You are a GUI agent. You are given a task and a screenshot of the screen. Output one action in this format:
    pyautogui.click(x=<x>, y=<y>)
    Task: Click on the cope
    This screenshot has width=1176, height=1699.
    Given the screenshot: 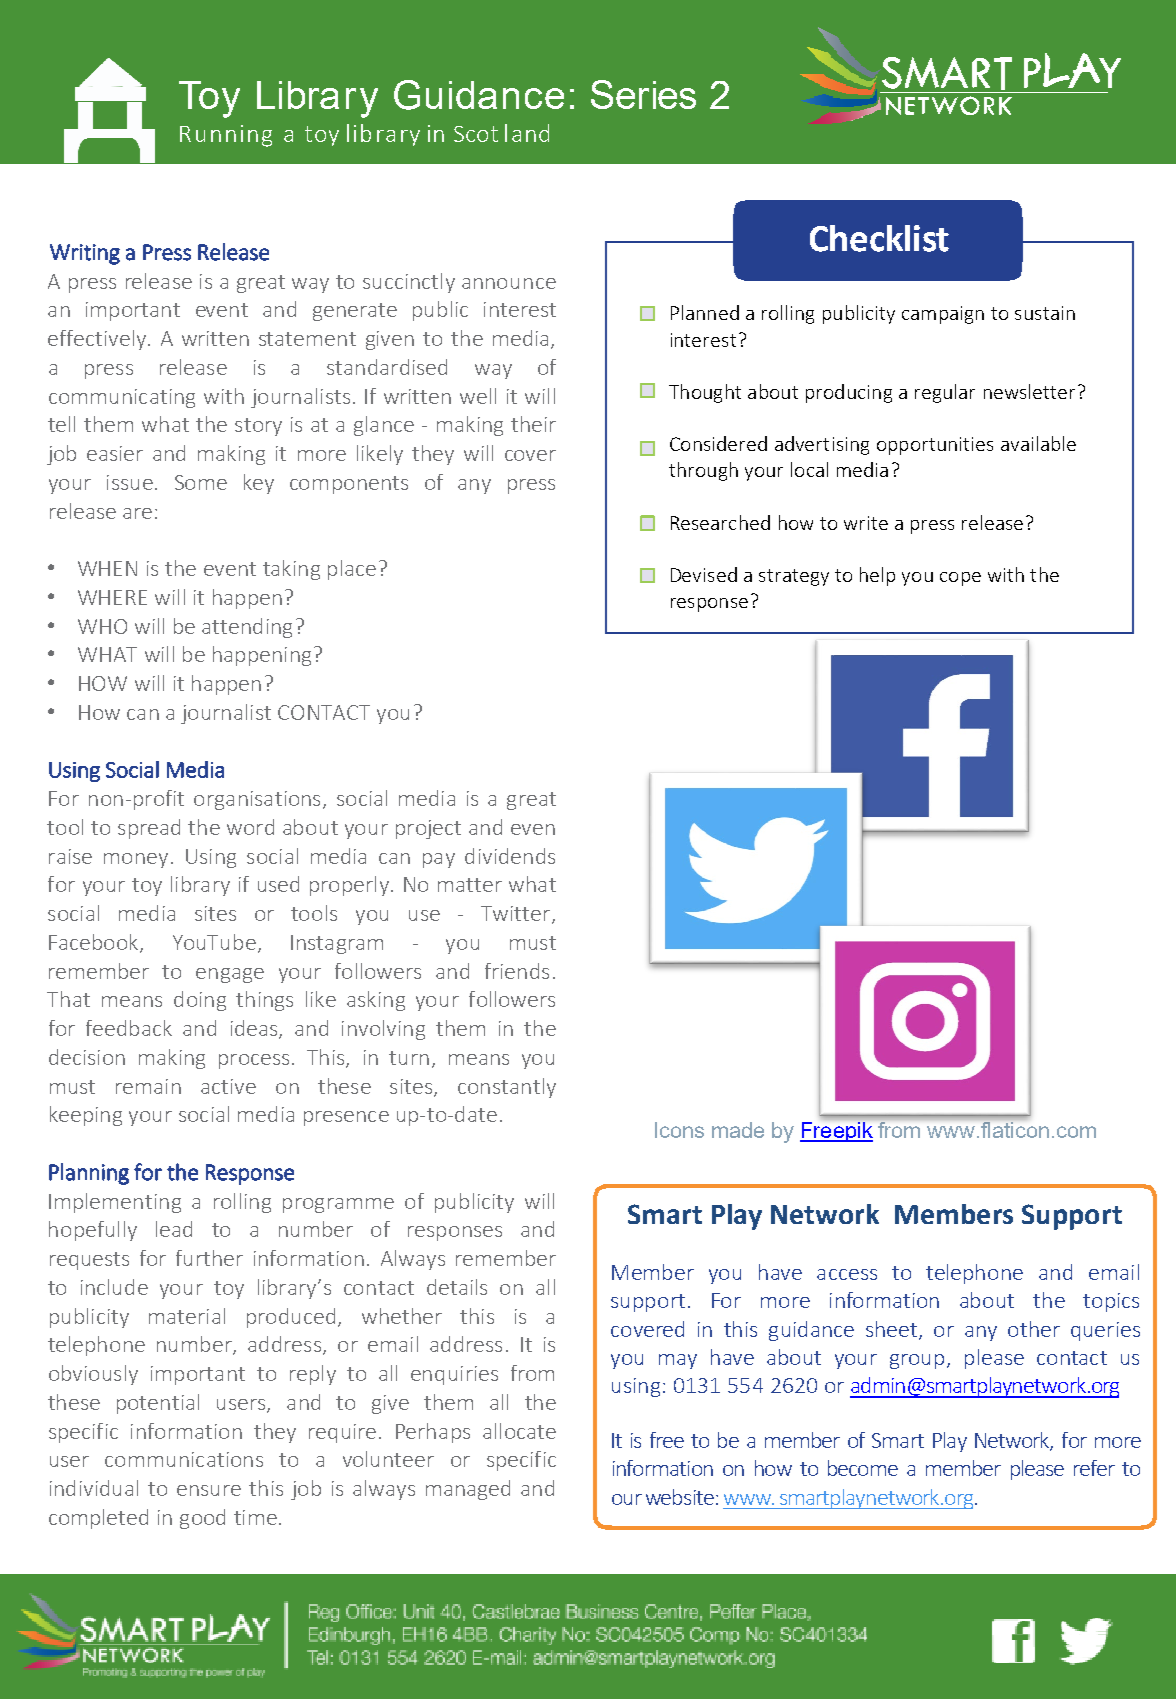 What is the action you would take?
    pyautogui.click(x=960, y=579)
